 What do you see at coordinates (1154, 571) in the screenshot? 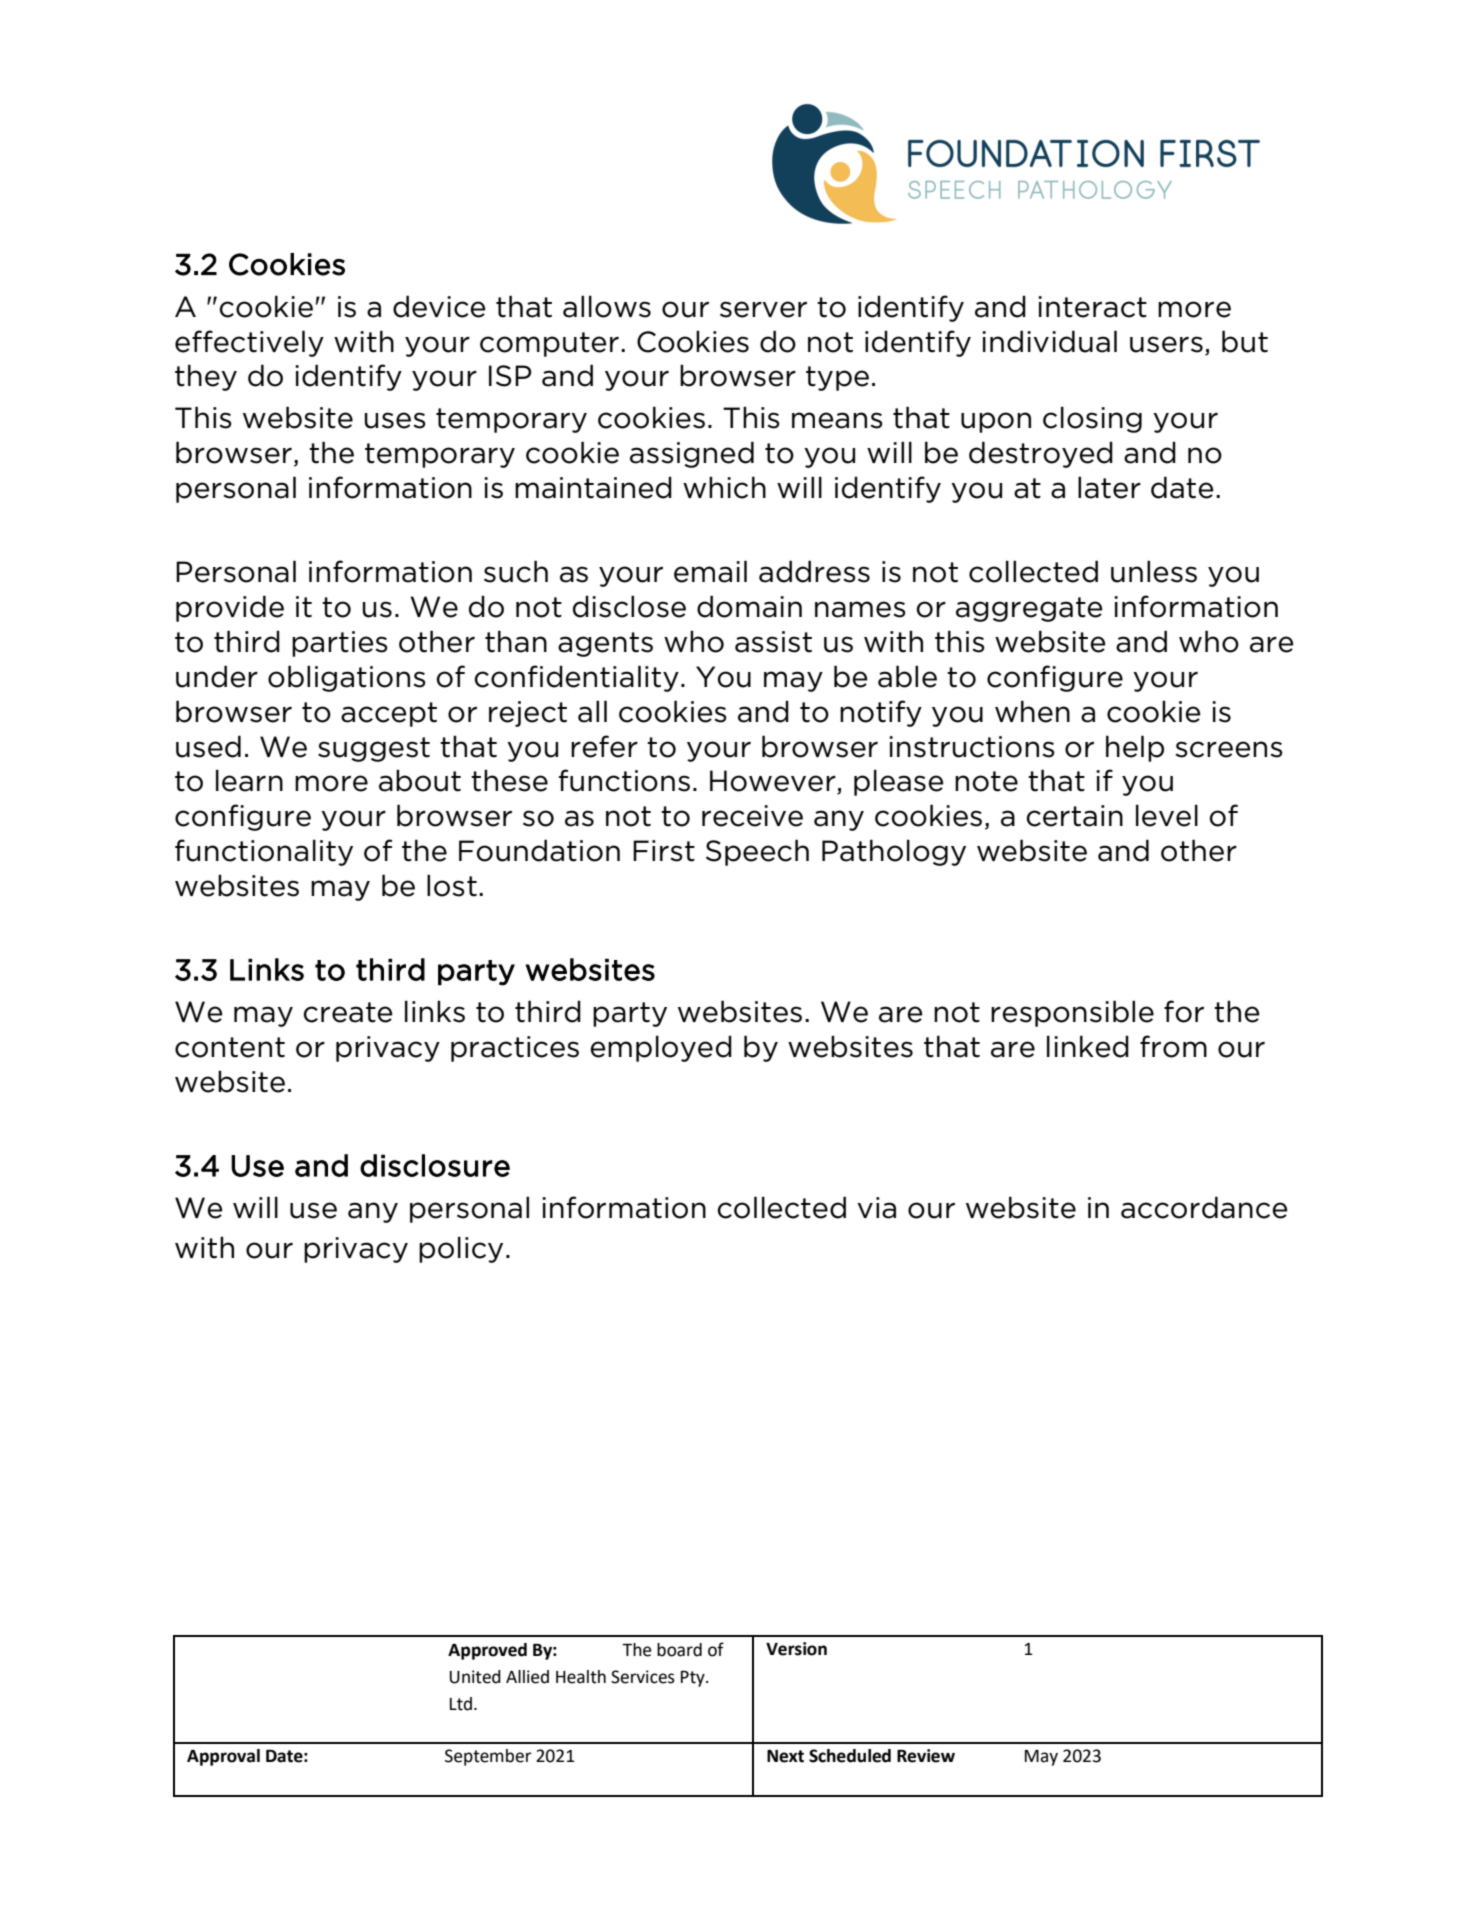
I see `unless` at bounding box center [1154, 571].
